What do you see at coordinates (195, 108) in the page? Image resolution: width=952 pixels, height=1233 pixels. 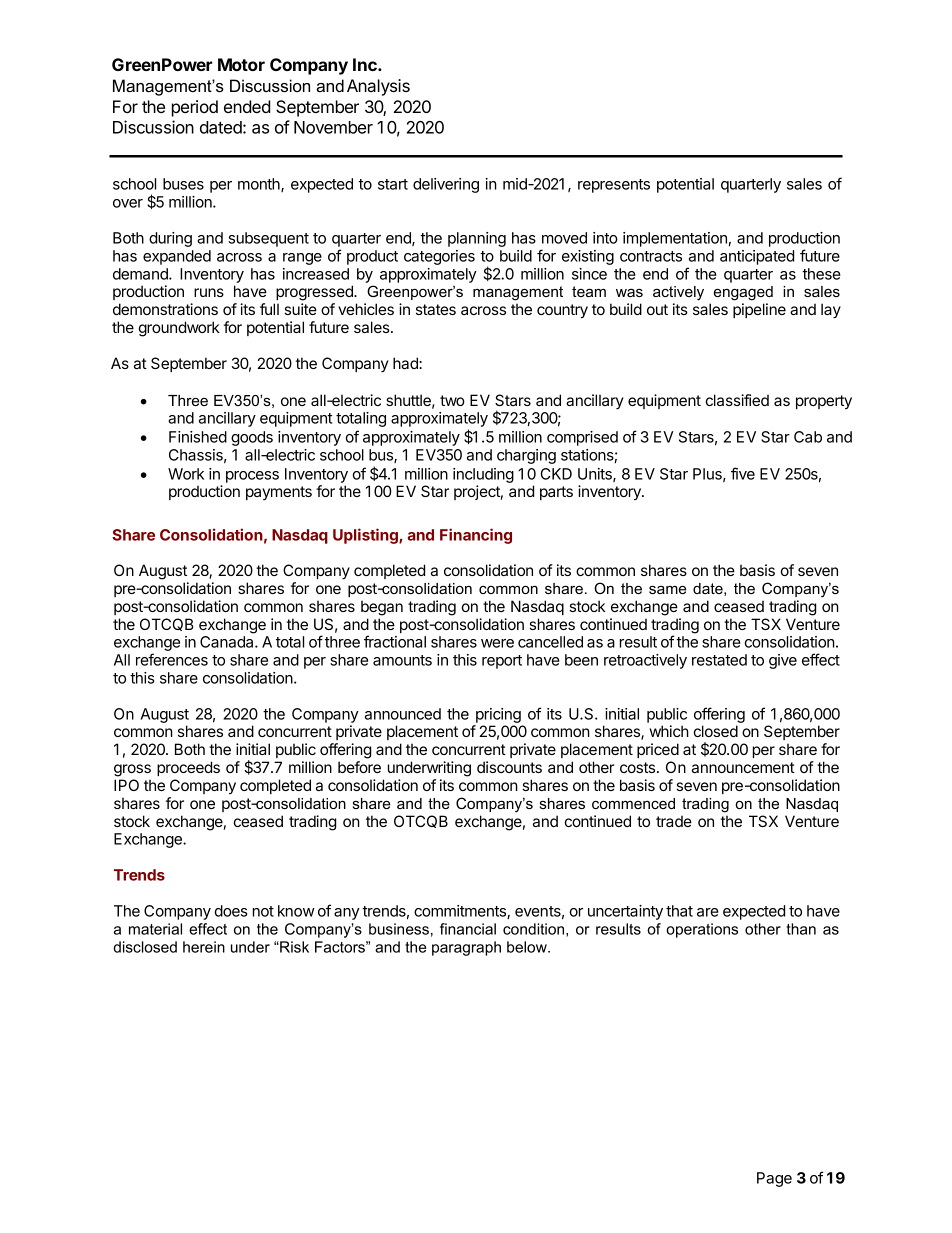 I see `period` at bounding box center [195, 108].
